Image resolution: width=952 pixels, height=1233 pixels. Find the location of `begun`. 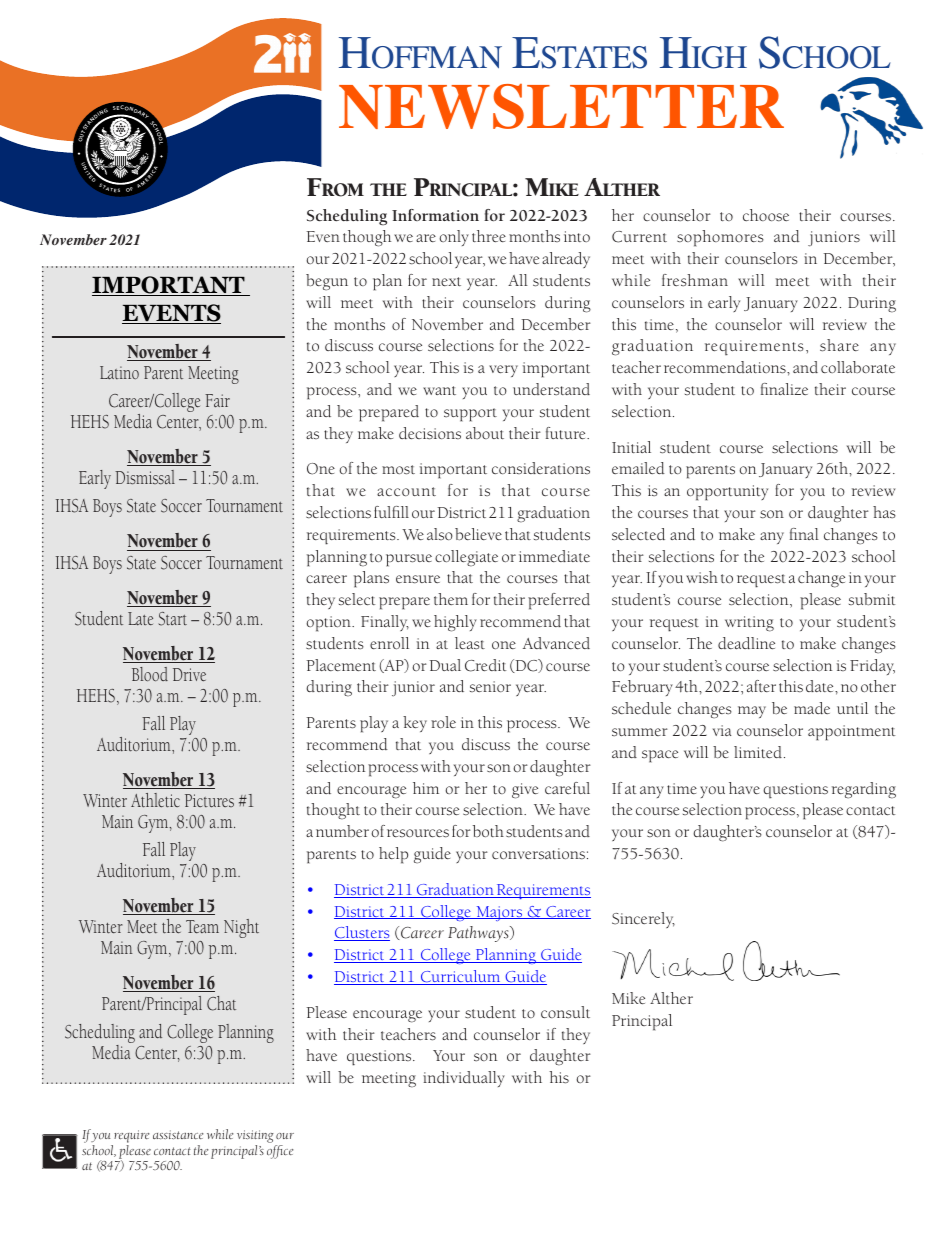

begun is located at coordinates (327, 282).
